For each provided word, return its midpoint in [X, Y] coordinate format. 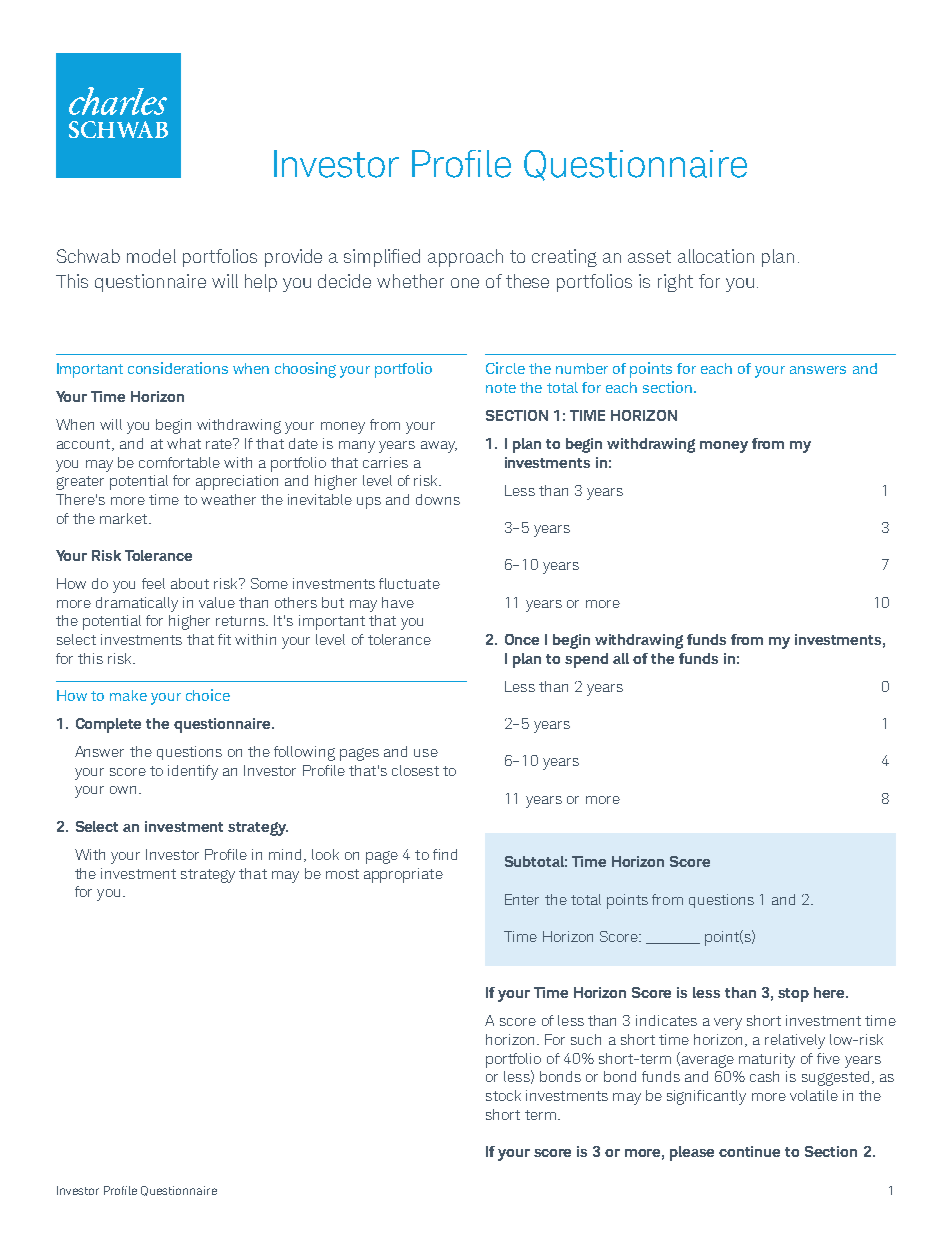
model [151, 256]
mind [285, 854]
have [398, 602]
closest [415, 770]
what [184, 443]
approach [465, 258]
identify [193, 772]
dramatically [137, 604]
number [582, 368]
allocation [716, 256]
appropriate [403, 875]
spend [586, 660]
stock [503, 1095]
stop [793, 995]
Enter [522, 899]
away [439, 447]
